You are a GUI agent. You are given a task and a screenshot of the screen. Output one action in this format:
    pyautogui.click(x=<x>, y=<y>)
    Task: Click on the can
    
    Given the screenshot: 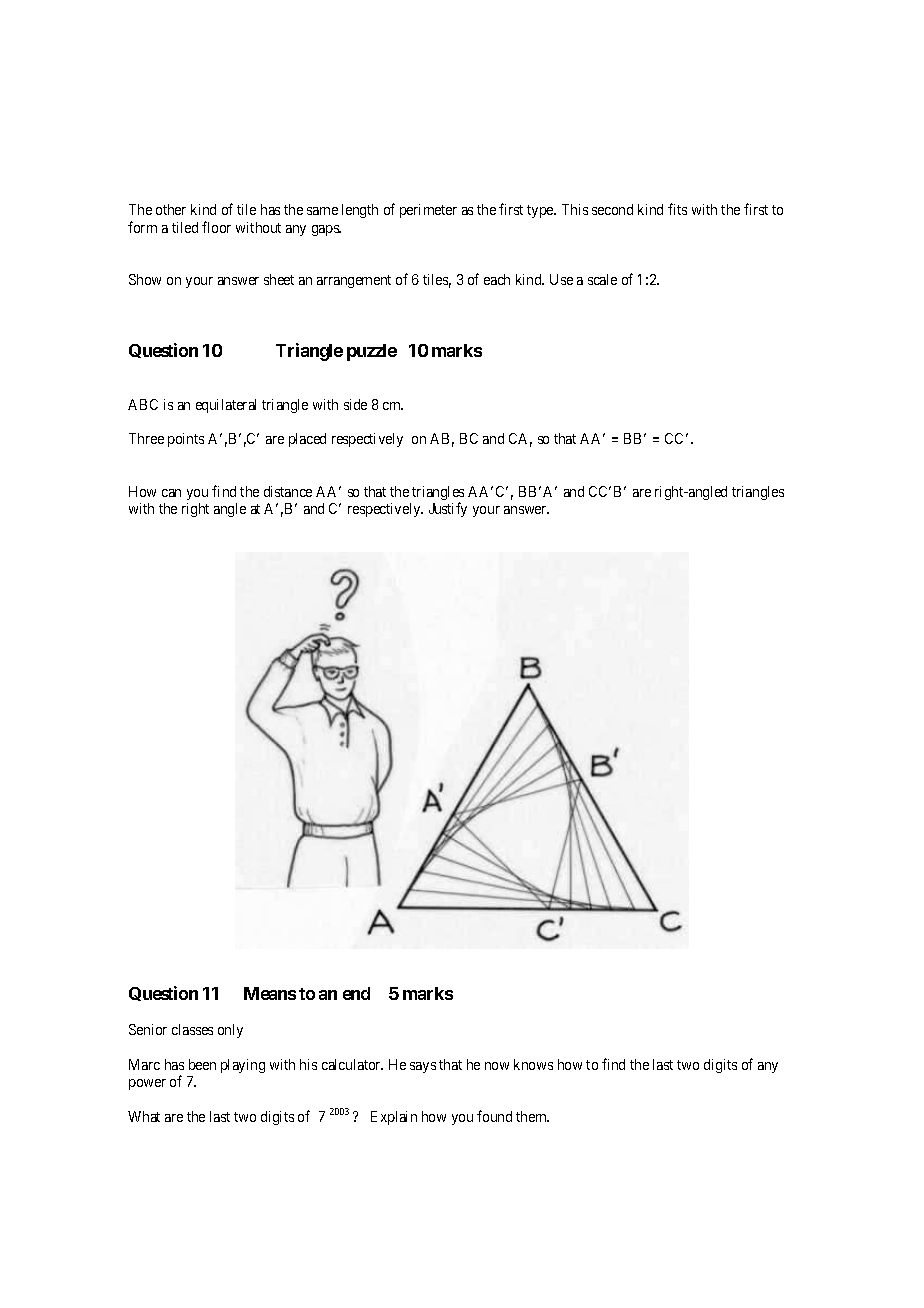 What is the action you would take?
    pyautogui.click(x=171, y=493)
